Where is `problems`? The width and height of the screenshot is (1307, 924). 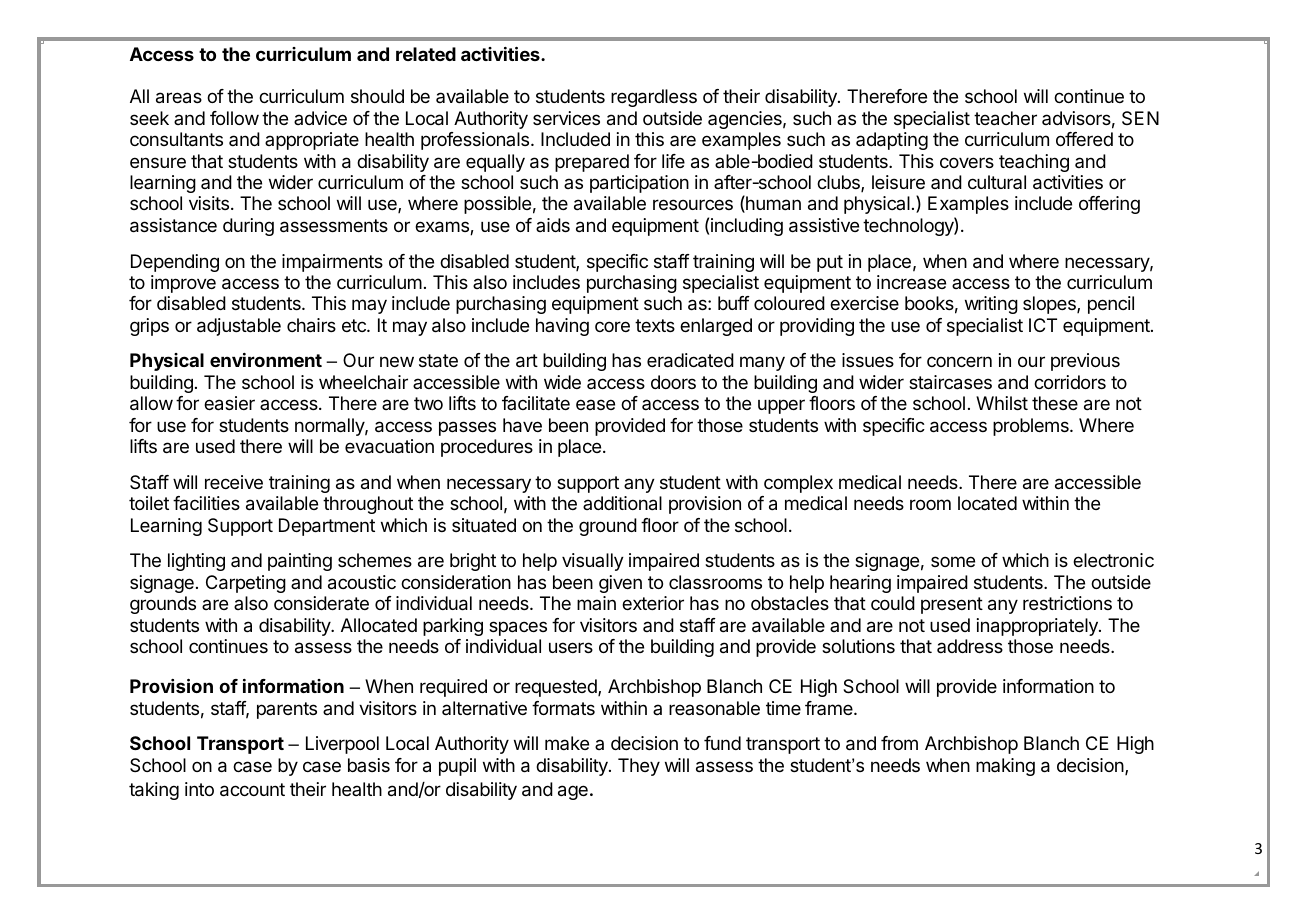 problems is located at coordinates (1032, 427).
